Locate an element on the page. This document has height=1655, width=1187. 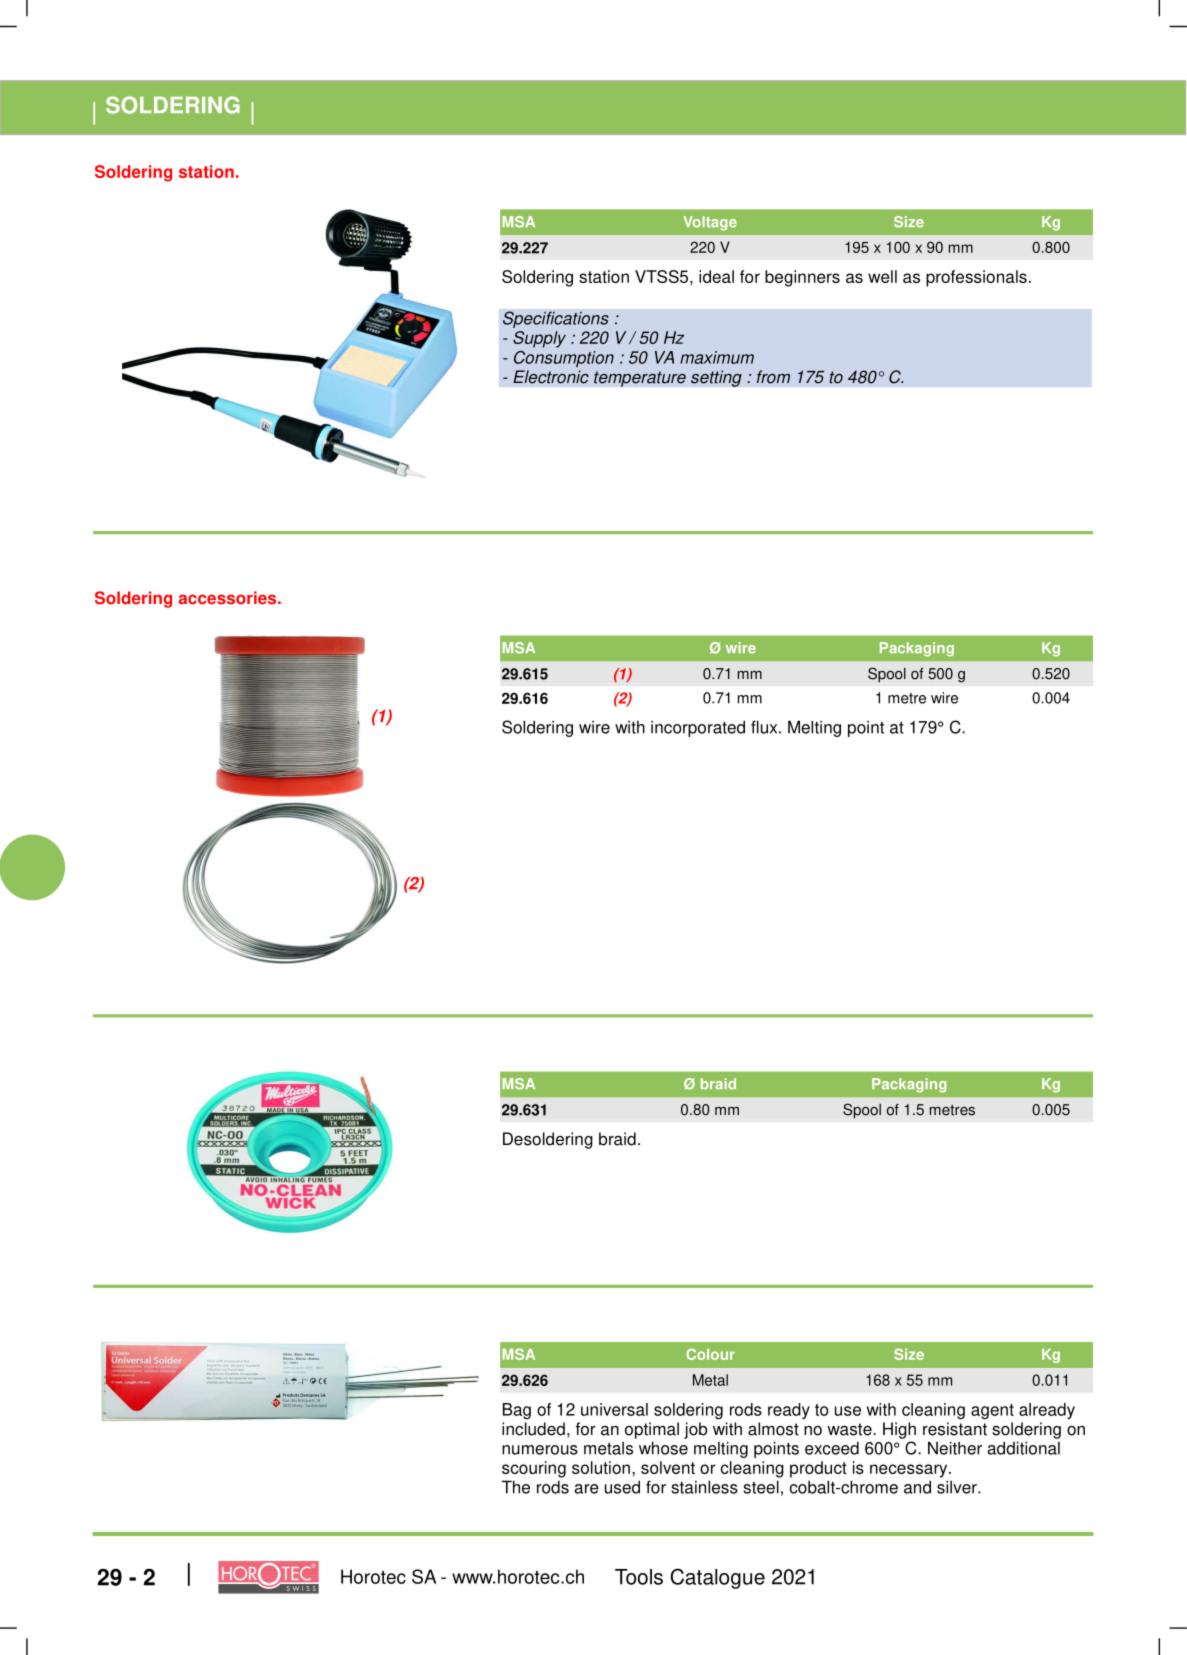
professionals is located at coordinates (976, 278).
